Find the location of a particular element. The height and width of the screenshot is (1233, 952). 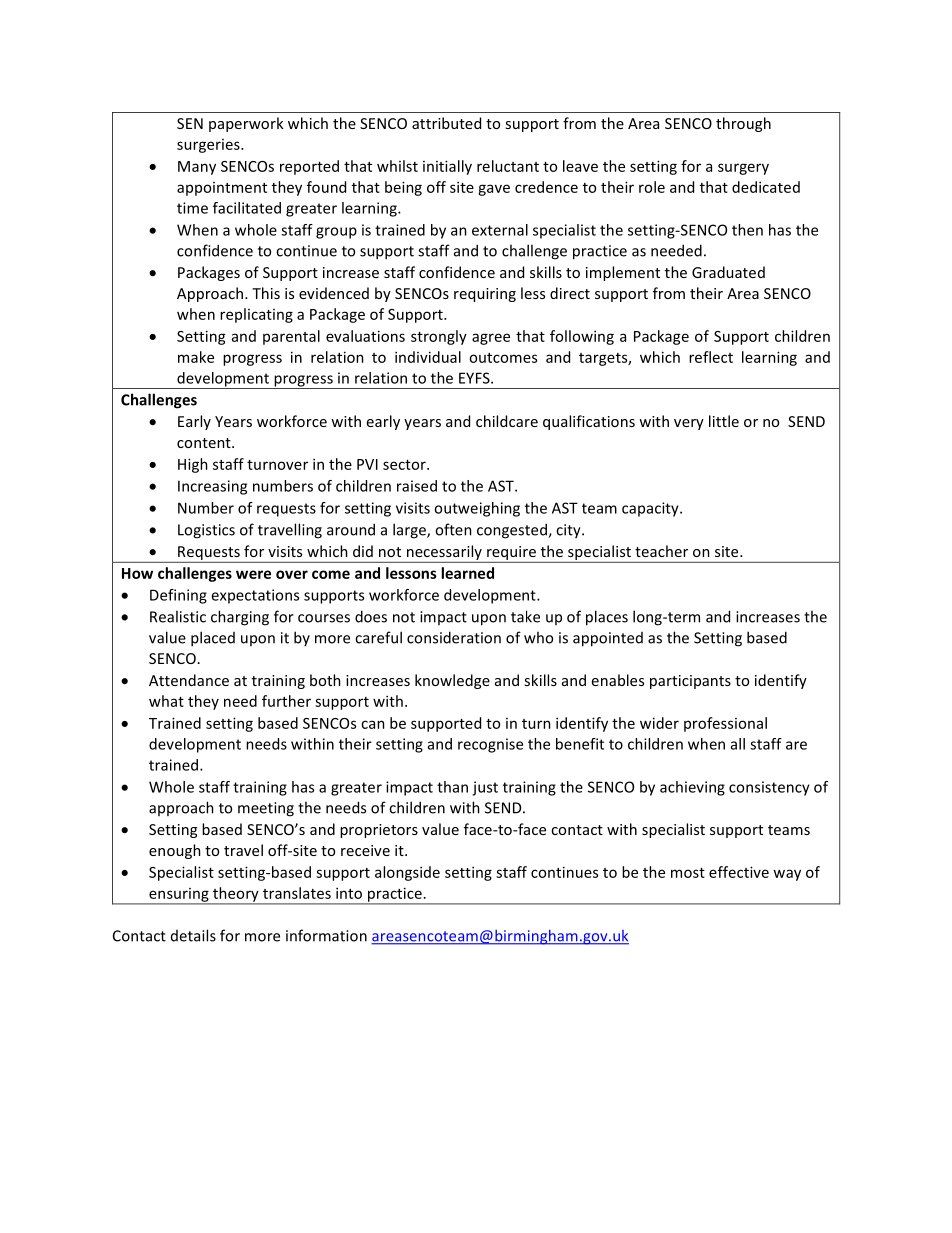

teacher is located at coordinates (661, 551).
